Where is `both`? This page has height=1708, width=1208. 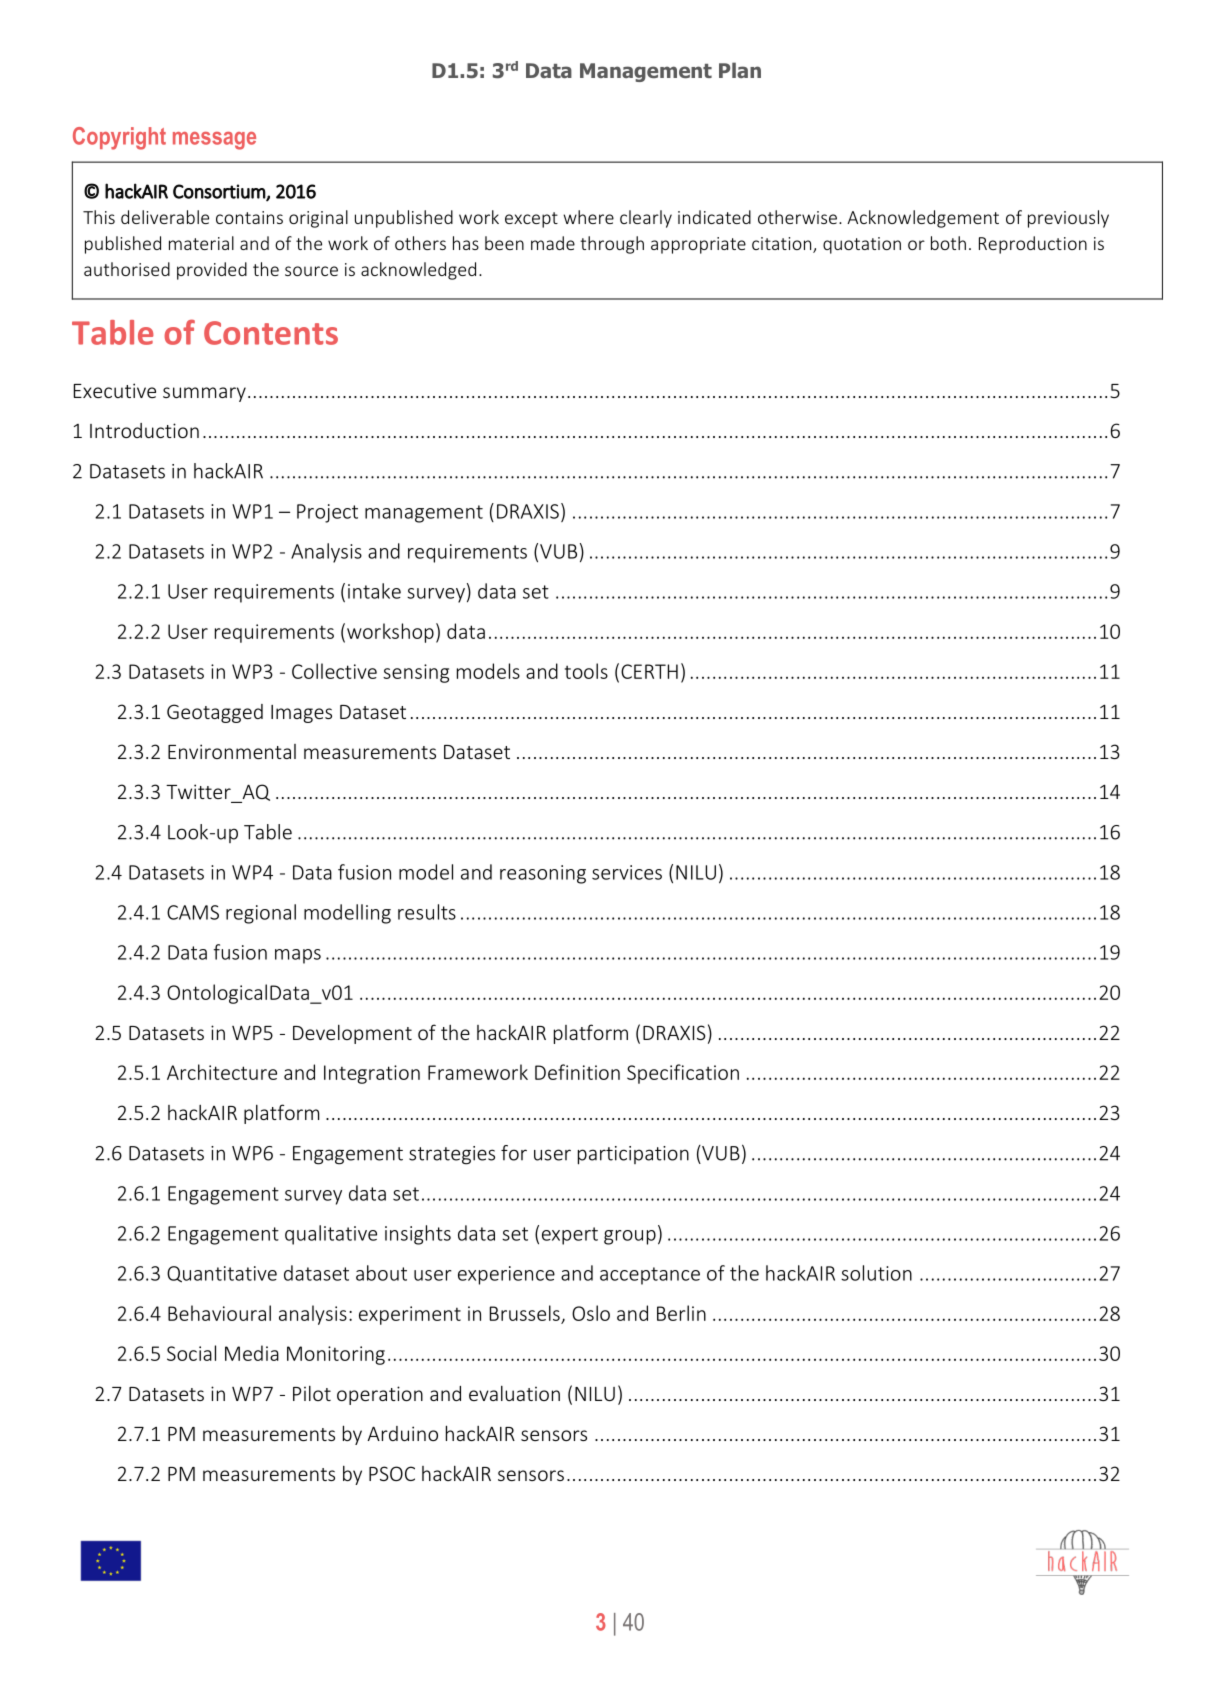 both is located at coordinates (948, 243).
